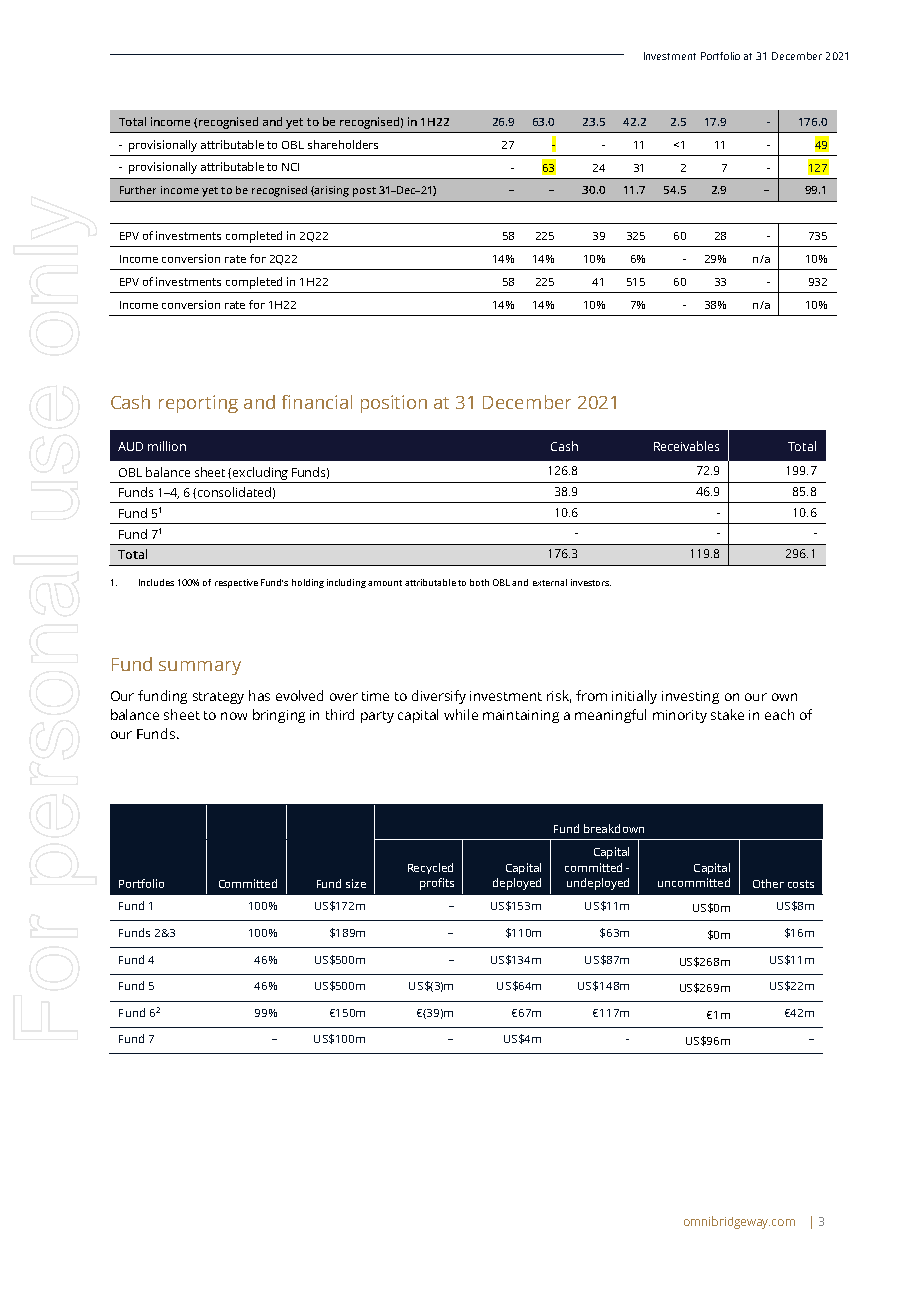  Describe the element at coordinates (356, 883) in the page. I see `size` at that location.
